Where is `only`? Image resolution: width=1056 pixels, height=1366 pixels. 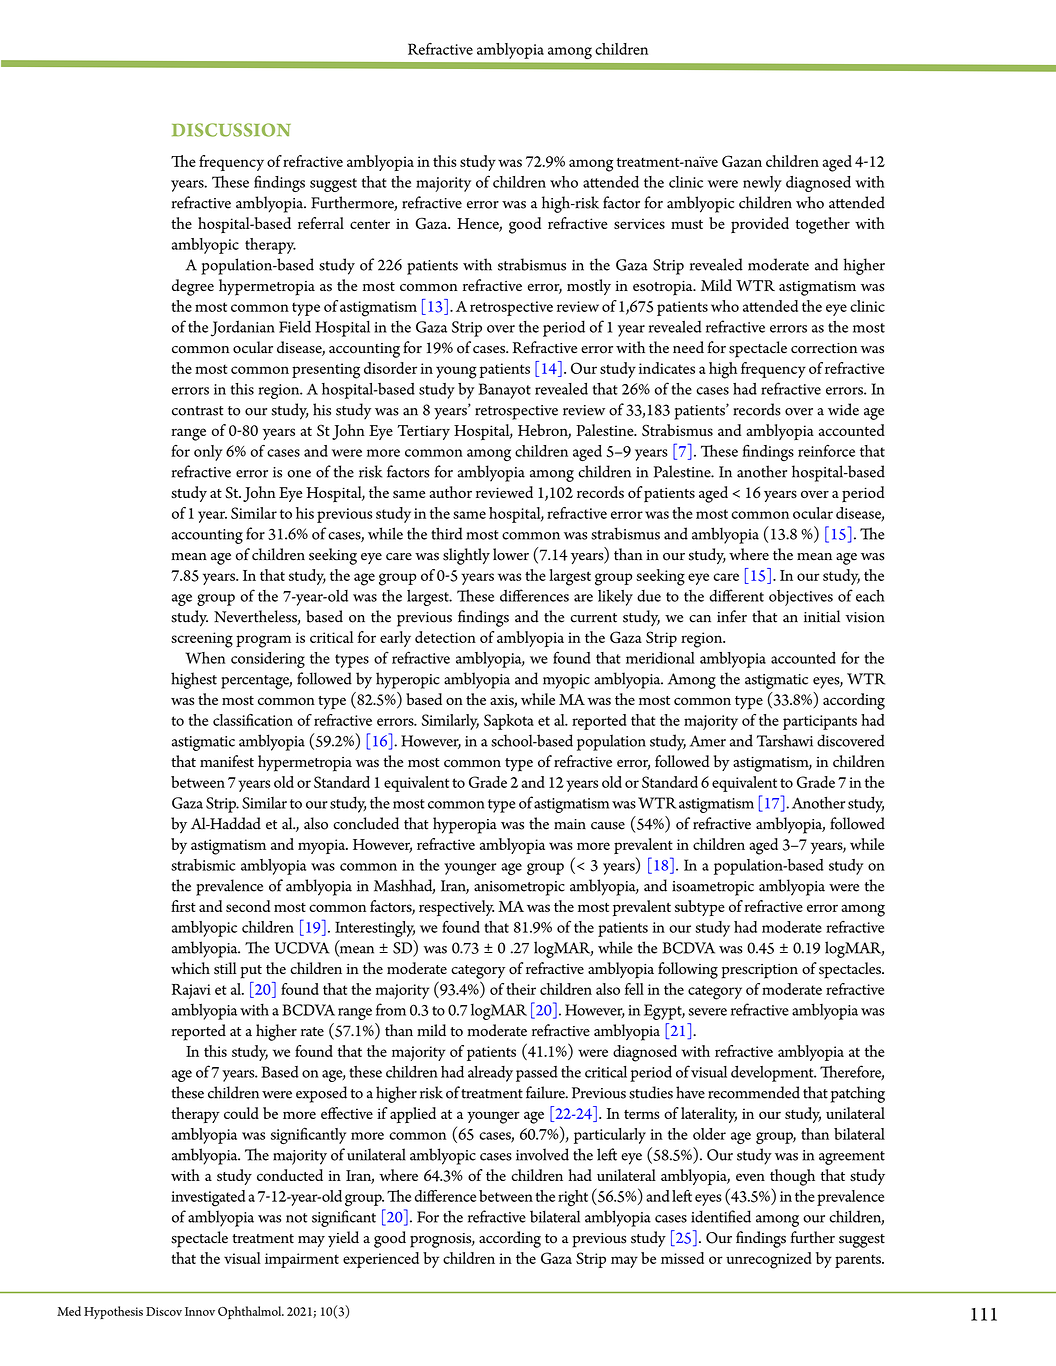
only is located at coordinates (208, 453).
